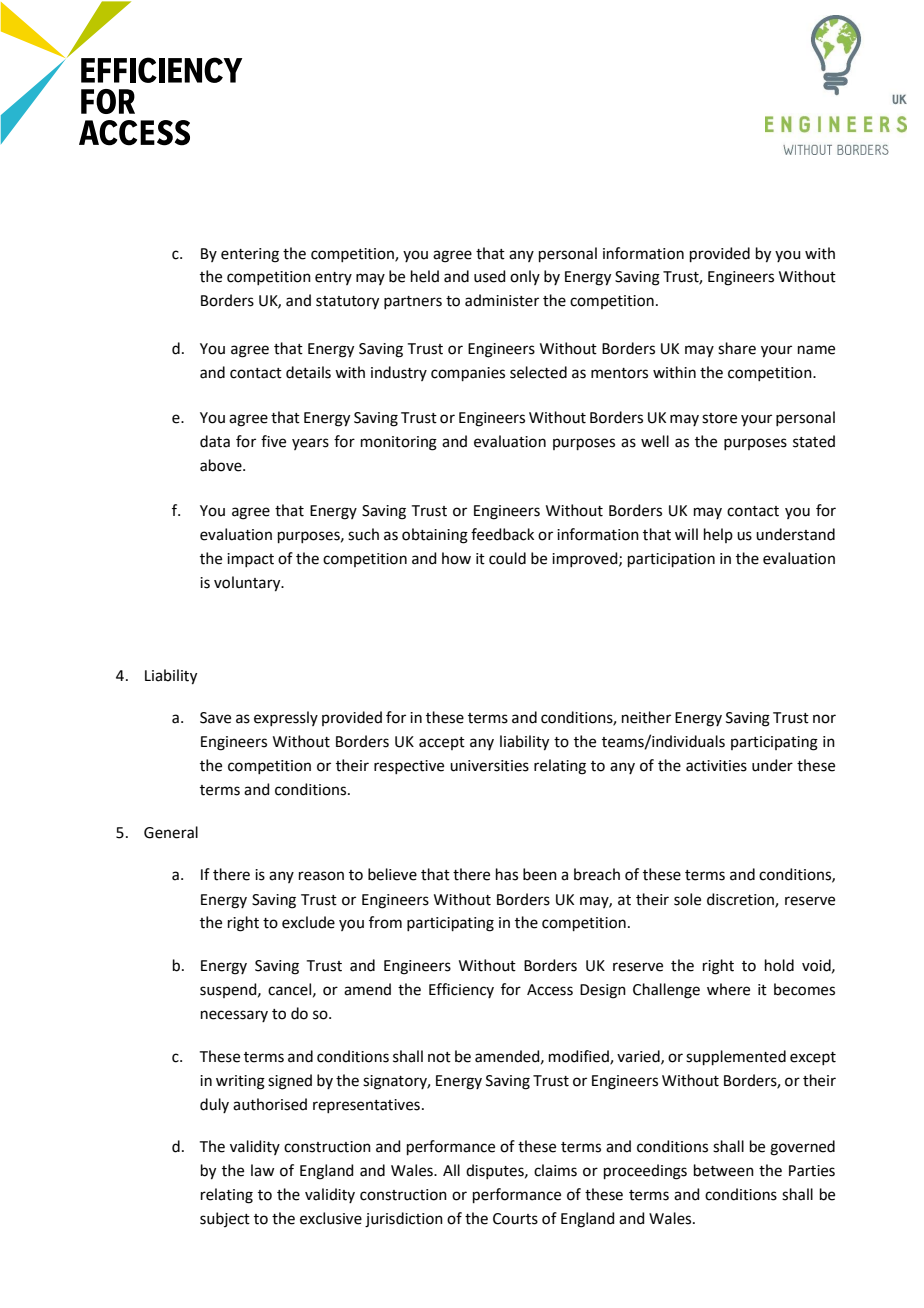 Image resolution: width=924 pixels, height=1308 pixels. I want to click on law, so click(263, 1170).
